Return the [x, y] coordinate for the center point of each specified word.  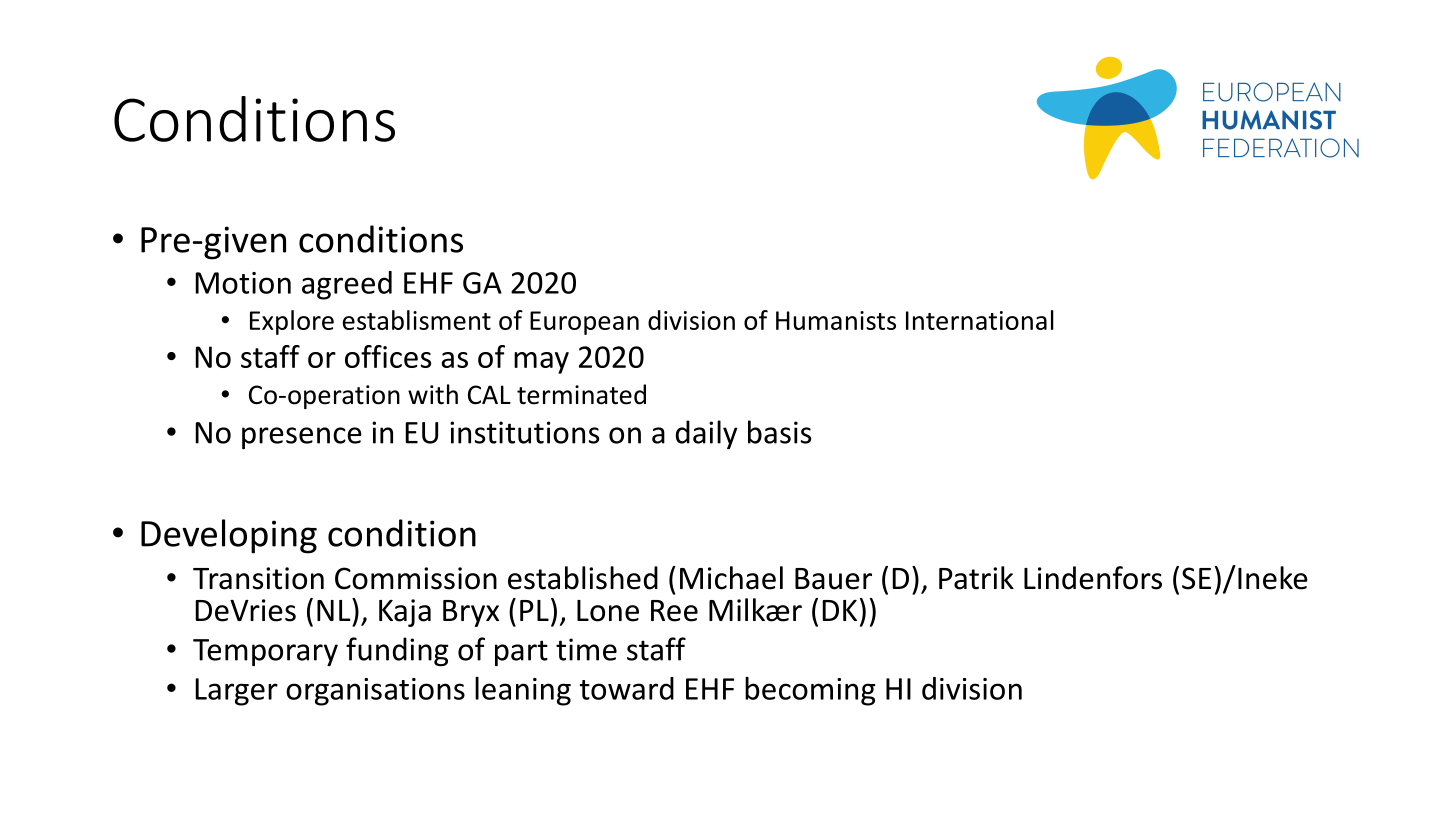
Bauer [833, 579]
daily [707, 434]
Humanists [836, 320]
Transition [258, 578]
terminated [581, 394]
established [583, 578]
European [584, 323]
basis [779, 432]
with [433, 394]
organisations [375, 692]
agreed [347, 285]
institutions [524, 432]
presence [302, 438]
